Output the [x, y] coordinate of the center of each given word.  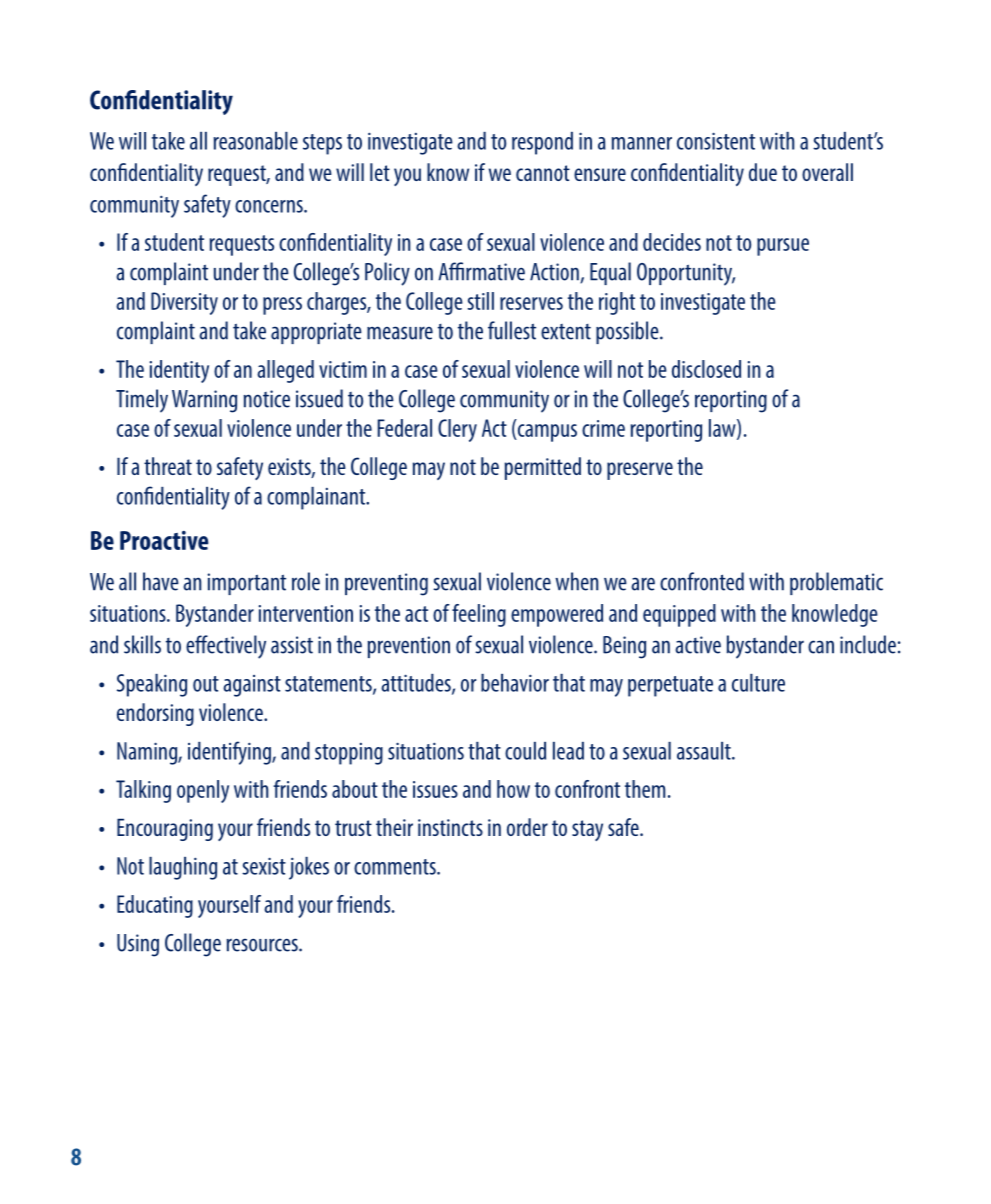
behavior [515, 683]
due [763, 172]
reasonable [256, 141]
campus [546, 433]
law [723, 429]
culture [758, 683]
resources [263, 945]
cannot [543, 173]
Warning [204, 401]
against [252, 686]
